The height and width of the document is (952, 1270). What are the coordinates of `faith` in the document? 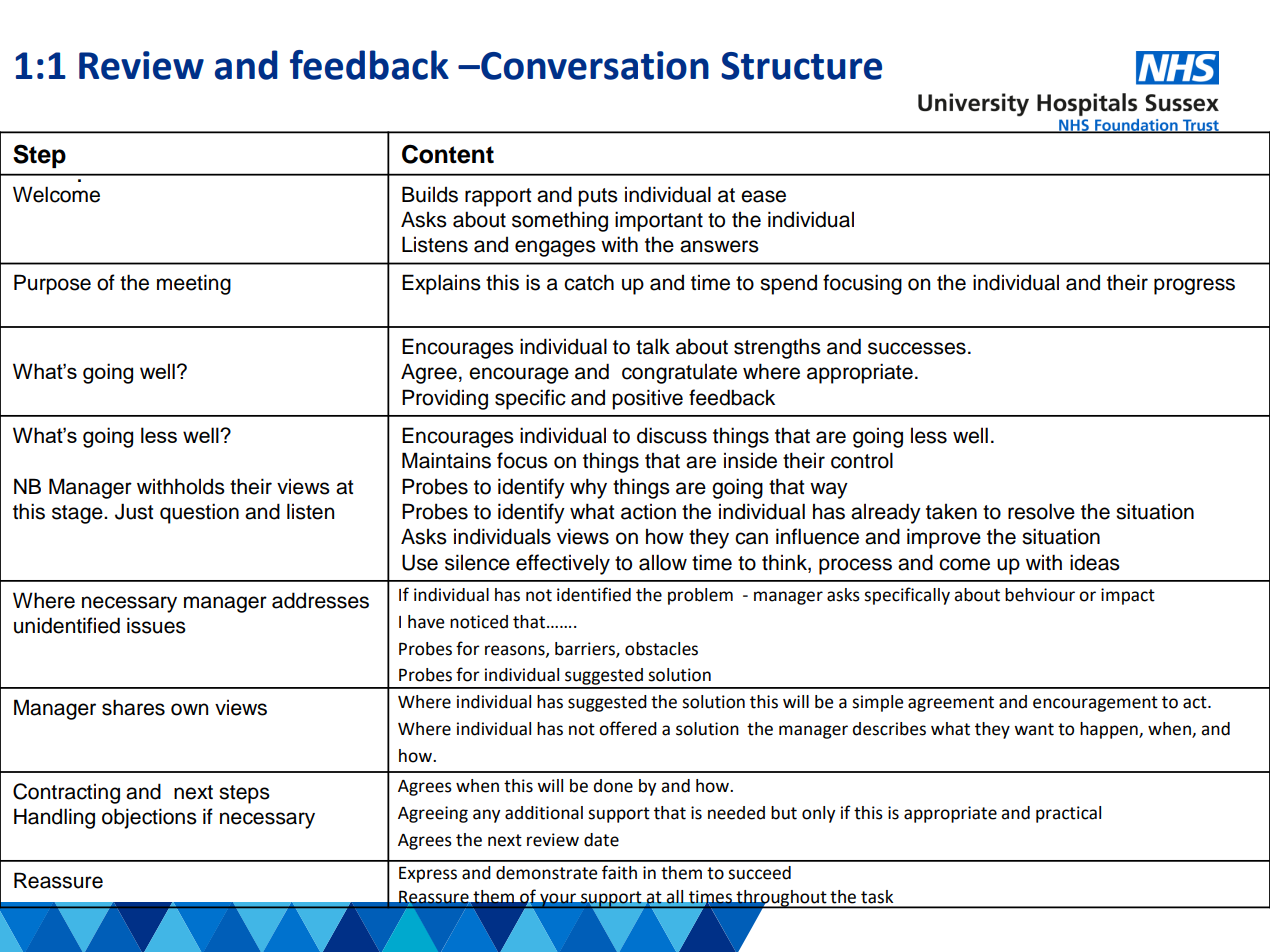 It's located at (619, 872).
